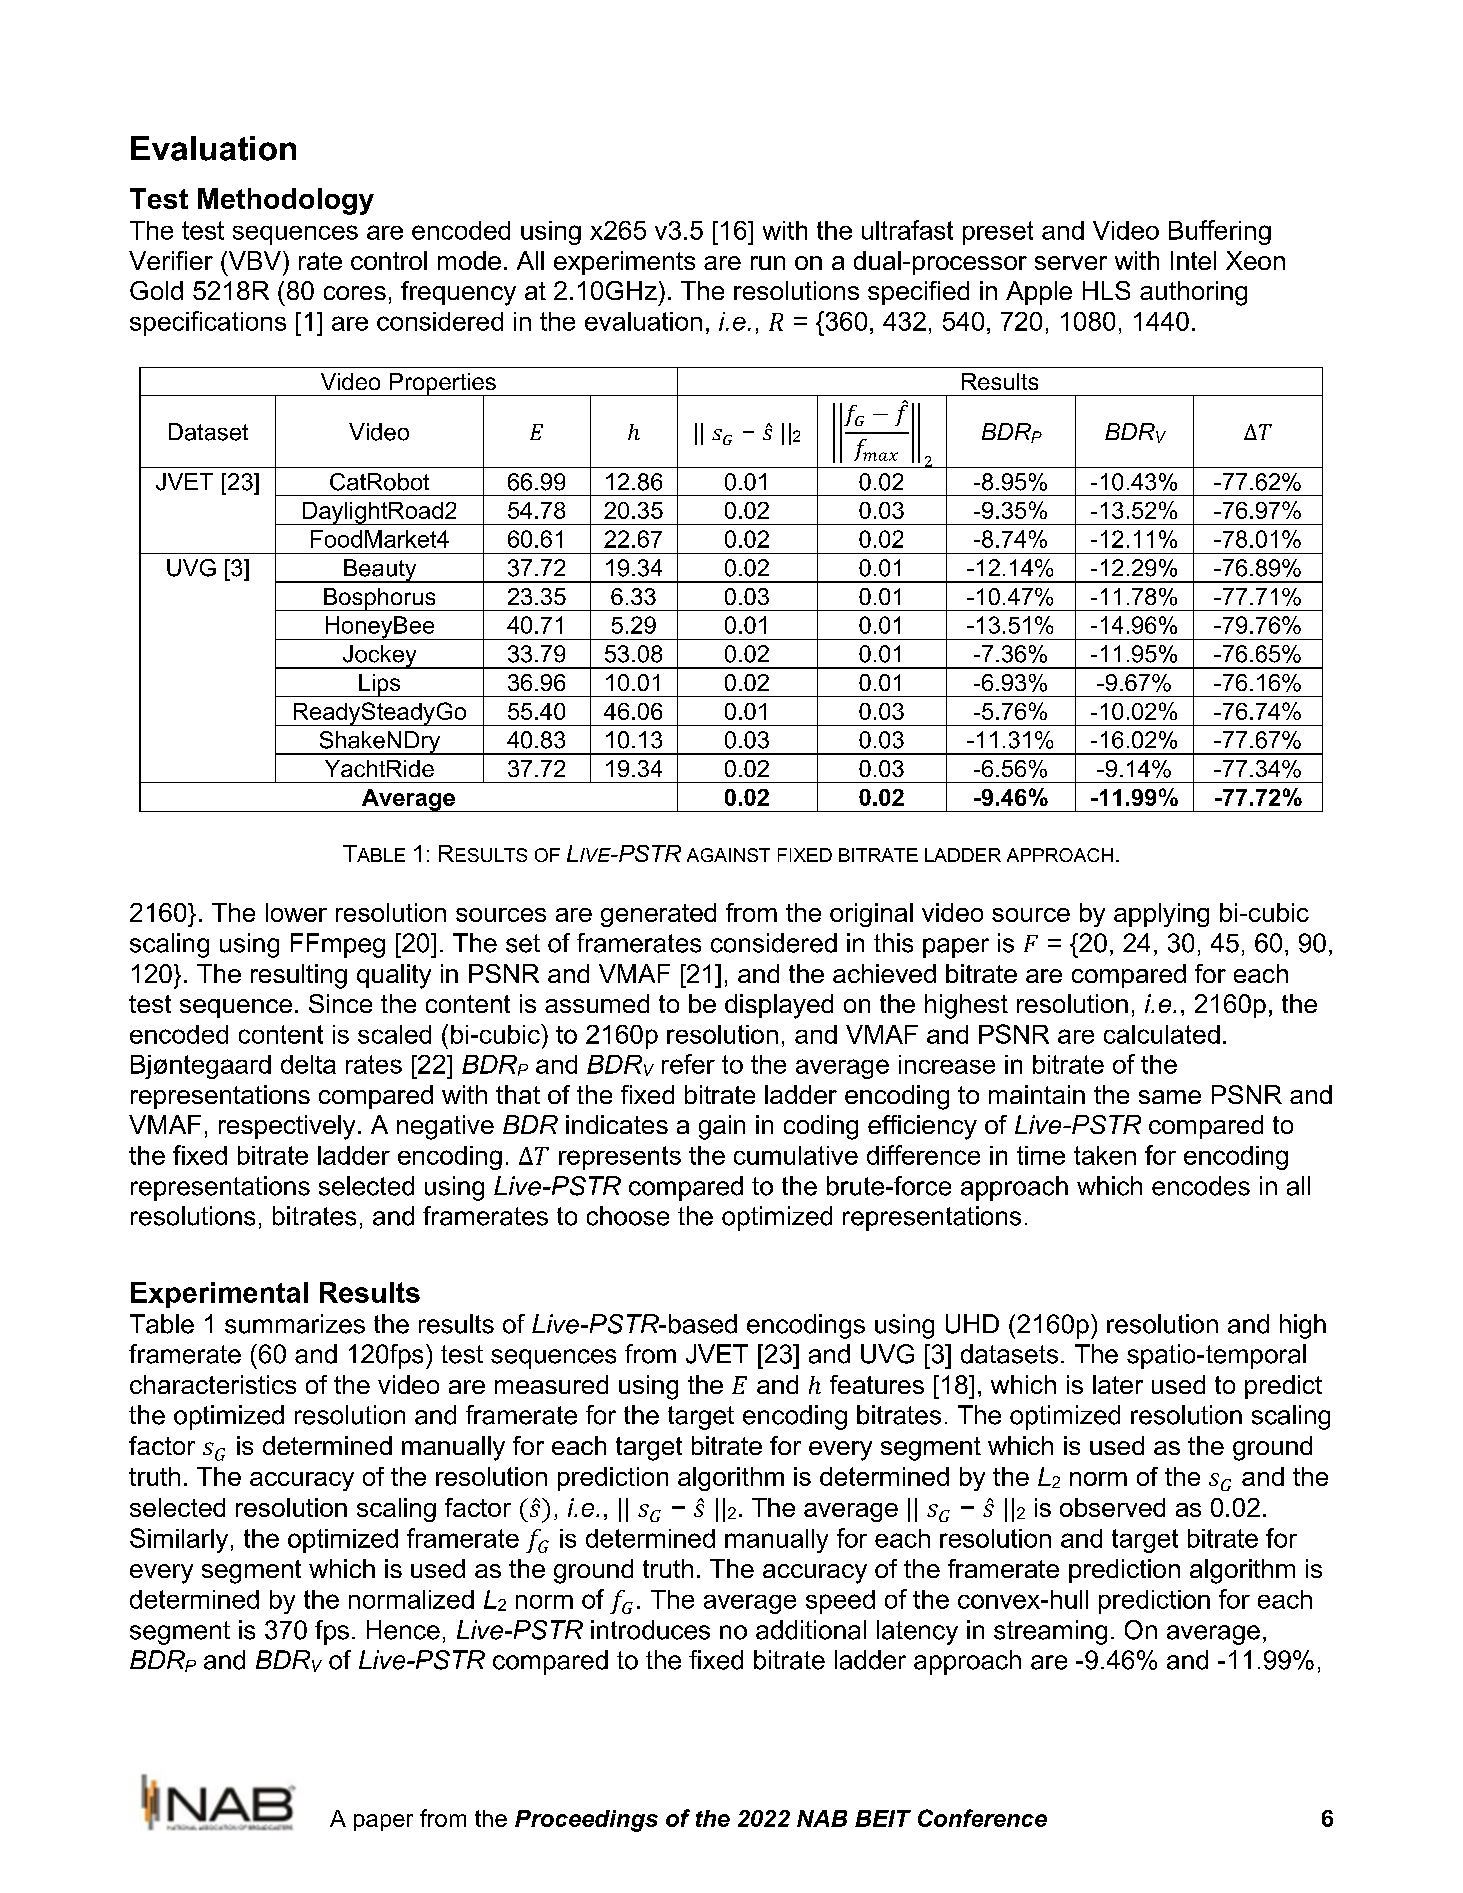  I want to click on Properties, so click(442, 385).
